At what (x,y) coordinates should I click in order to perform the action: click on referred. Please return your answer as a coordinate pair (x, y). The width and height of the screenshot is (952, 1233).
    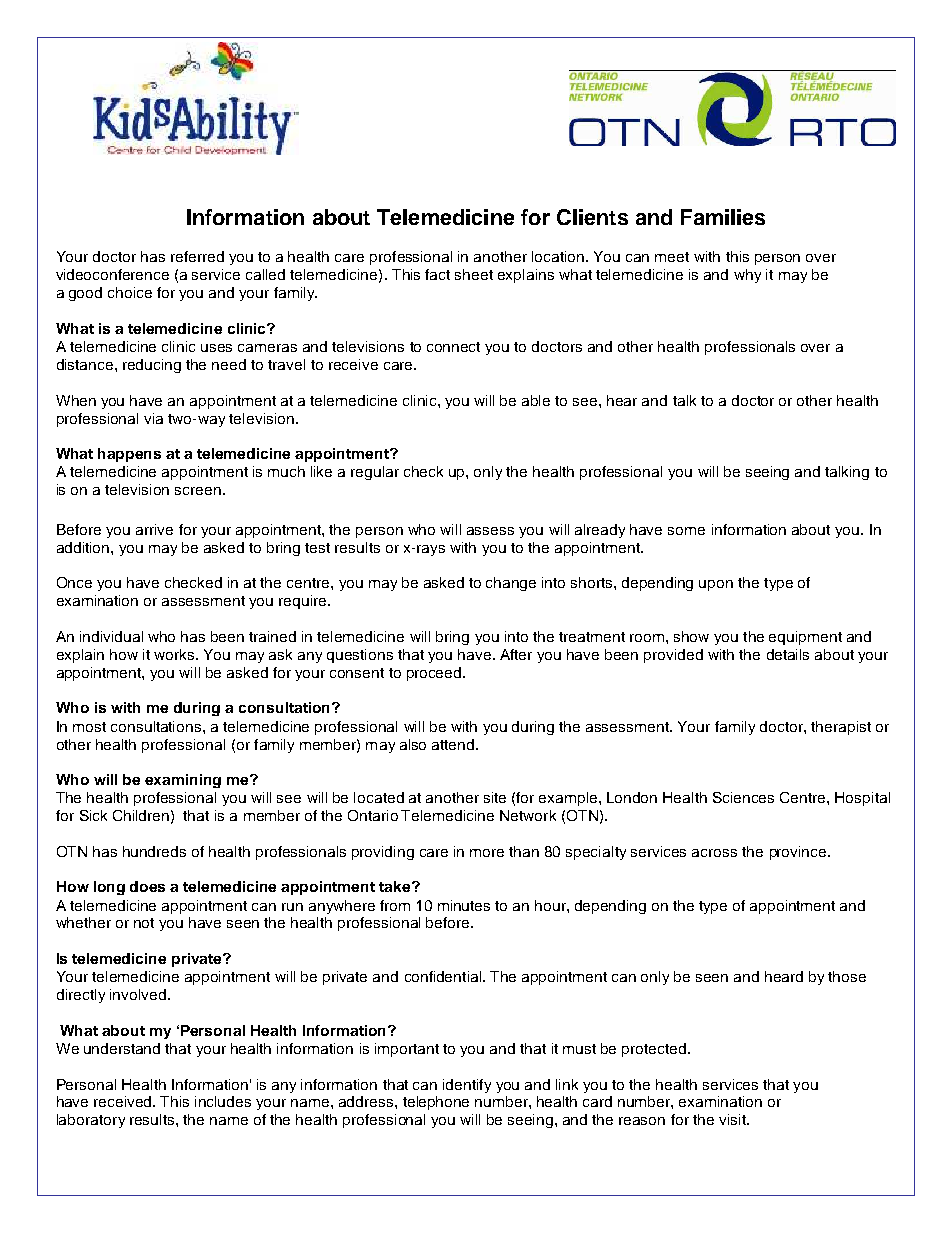
    Looking at the image, I should click on (197, 256).
